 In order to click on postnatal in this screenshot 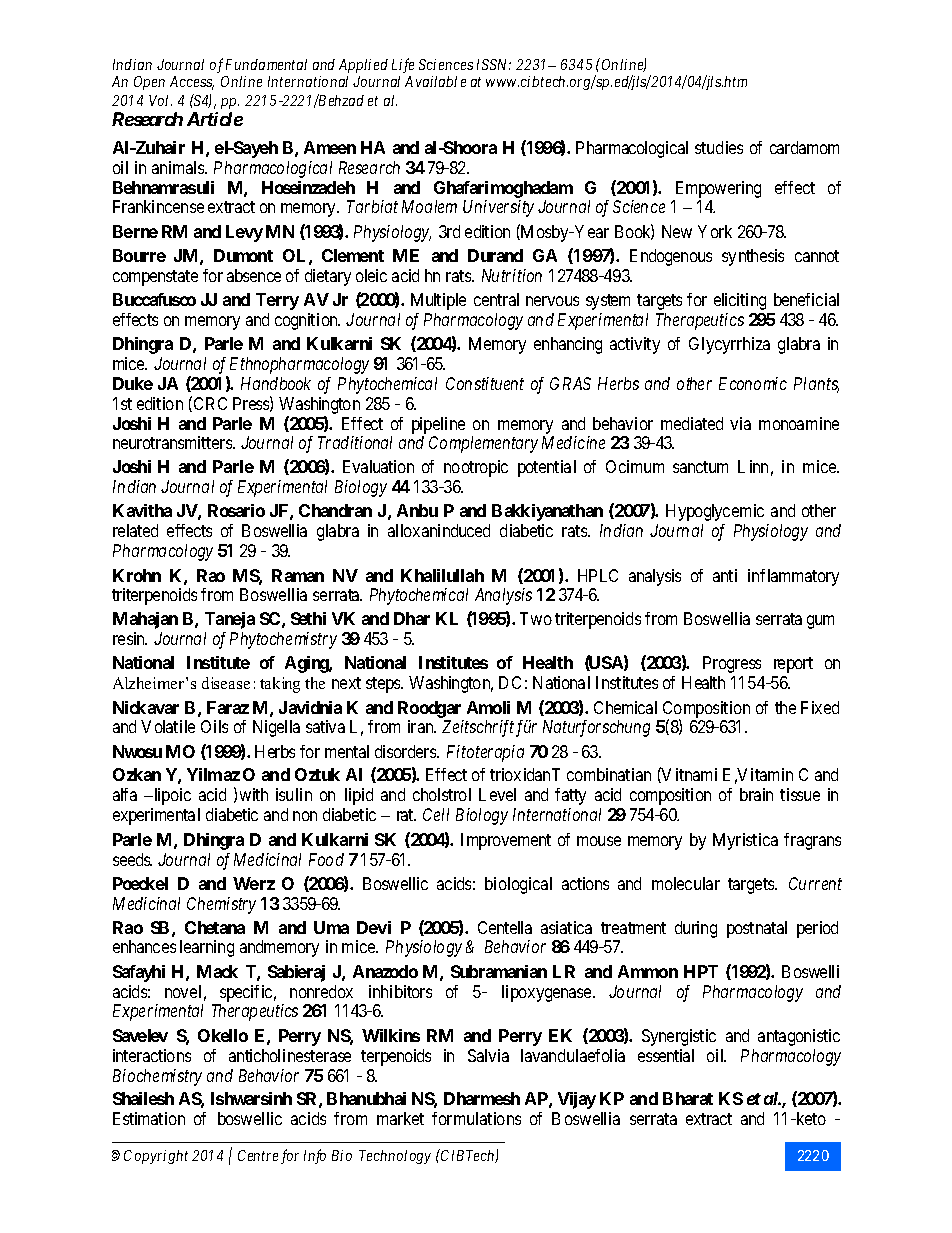, I will do `click(757, 929)`.
